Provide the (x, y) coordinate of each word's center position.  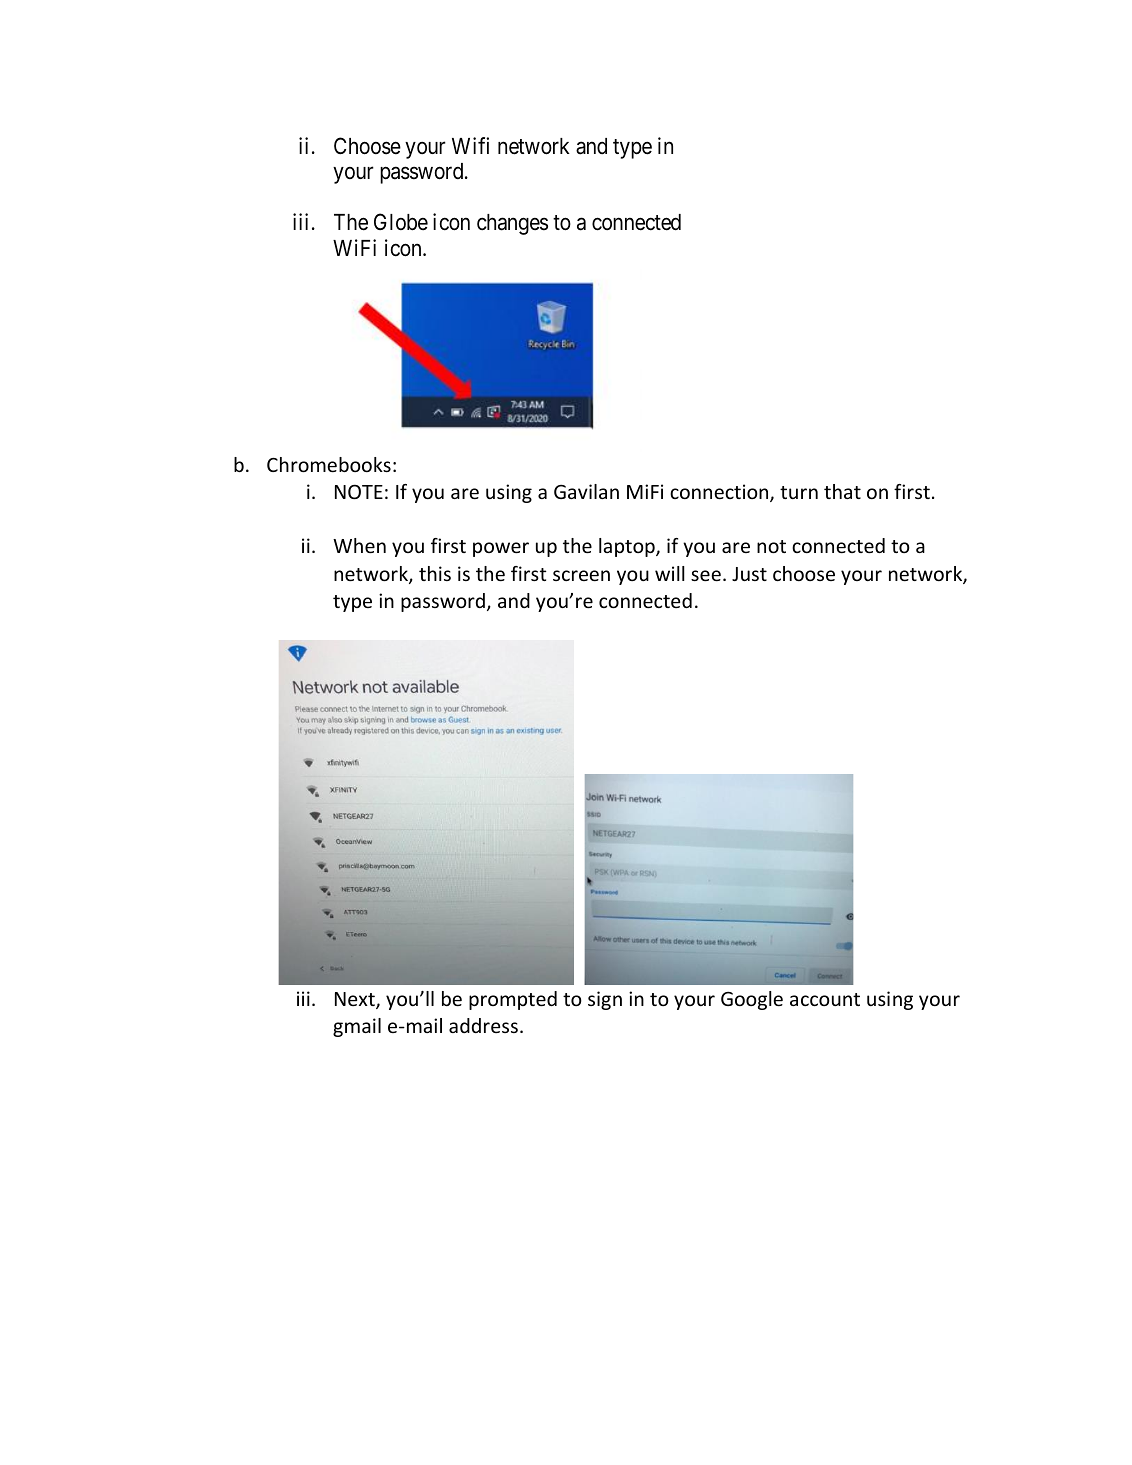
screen (581, 575)
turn (799, 492)
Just (749, 574)
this (435, 573)
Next (356, 1000)
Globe (401, 222)
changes (512, 224)
